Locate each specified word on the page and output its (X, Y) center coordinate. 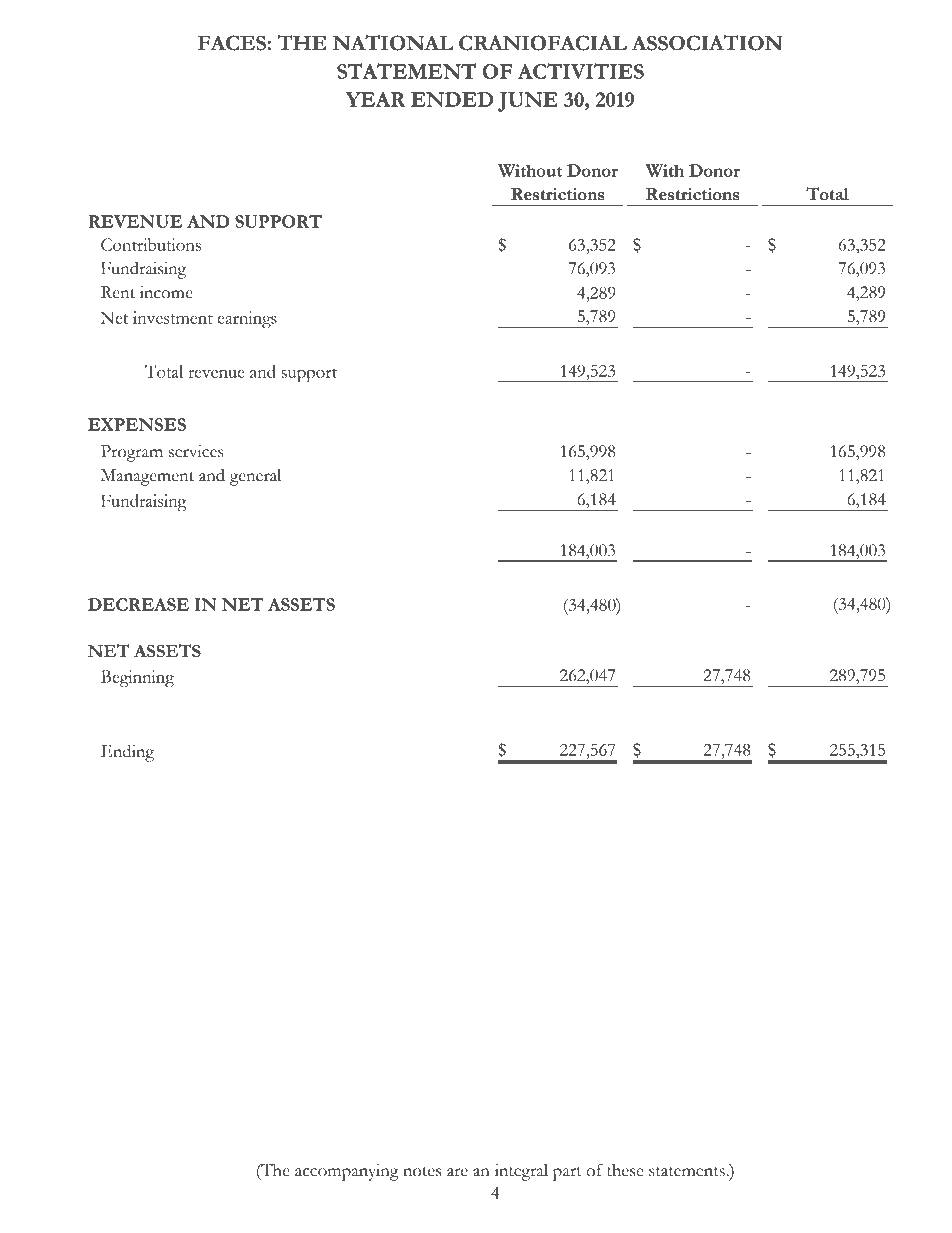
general (255, 477)
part (567, 1174)
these (625, 1170)
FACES (233, 43)
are (457, 1172)
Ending (127, 753)
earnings (247, 319)
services (196, 451)
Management (147, 477)
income (166, 292)
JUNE (528, 102)
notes (422, 1172)
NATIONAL (392, 43)
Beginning (137, 678)
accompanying (347, 1172)
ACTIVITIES (581, 71)
